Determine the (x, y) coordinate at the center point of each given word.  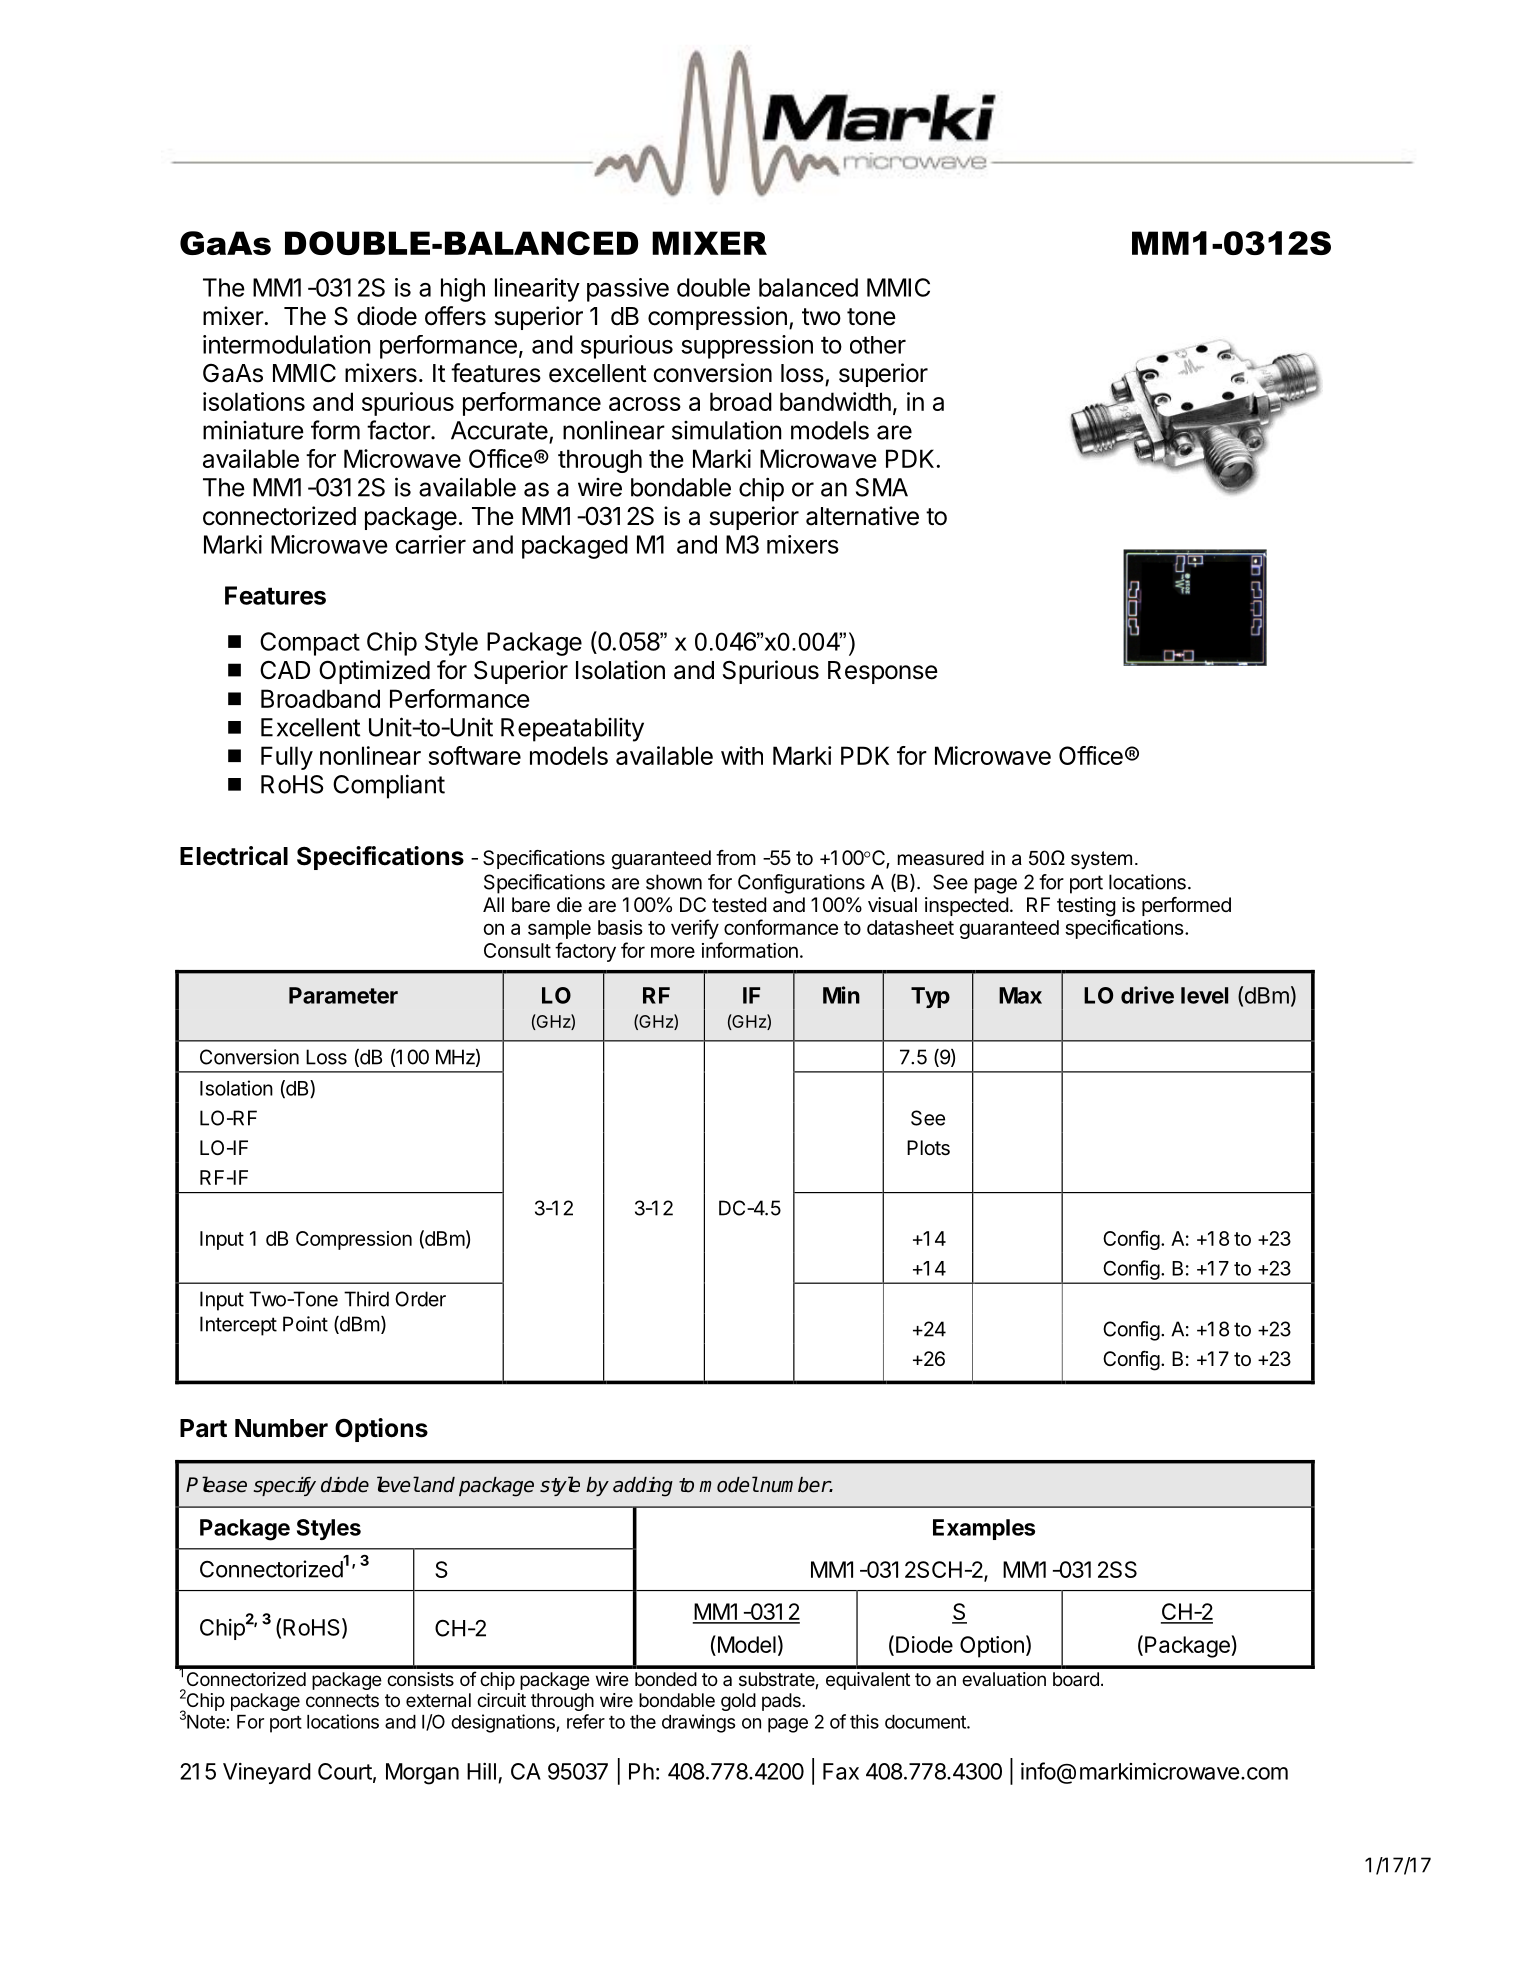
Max (1020, 995)
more (673, 952)
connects (342, 1700)
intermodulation (287, 344)
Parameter (343, 995)
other (878, 345)
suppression (747, 347)
